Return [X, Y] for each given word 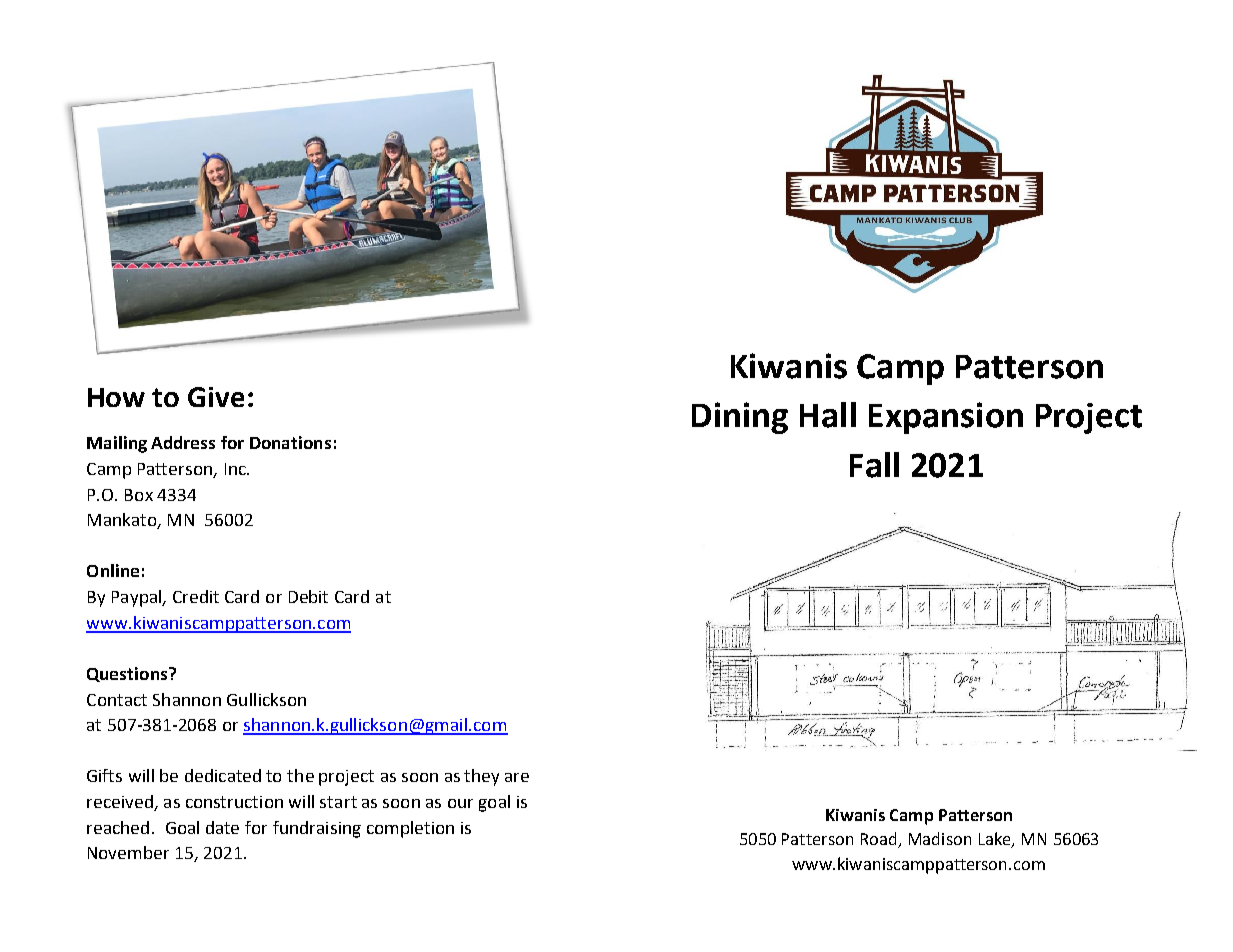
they [481, 777]
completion [410, 829]
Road [880, 840]
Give [216, 397]
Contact [117, 700]
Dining [740, 418]
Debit [308, 596]
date [222, 827]
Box [139, 495]
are [517, 777]
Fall [874, 465]
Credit [196, 596]
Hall [828, 415]
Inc [236, 469]
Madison [940, 838]
